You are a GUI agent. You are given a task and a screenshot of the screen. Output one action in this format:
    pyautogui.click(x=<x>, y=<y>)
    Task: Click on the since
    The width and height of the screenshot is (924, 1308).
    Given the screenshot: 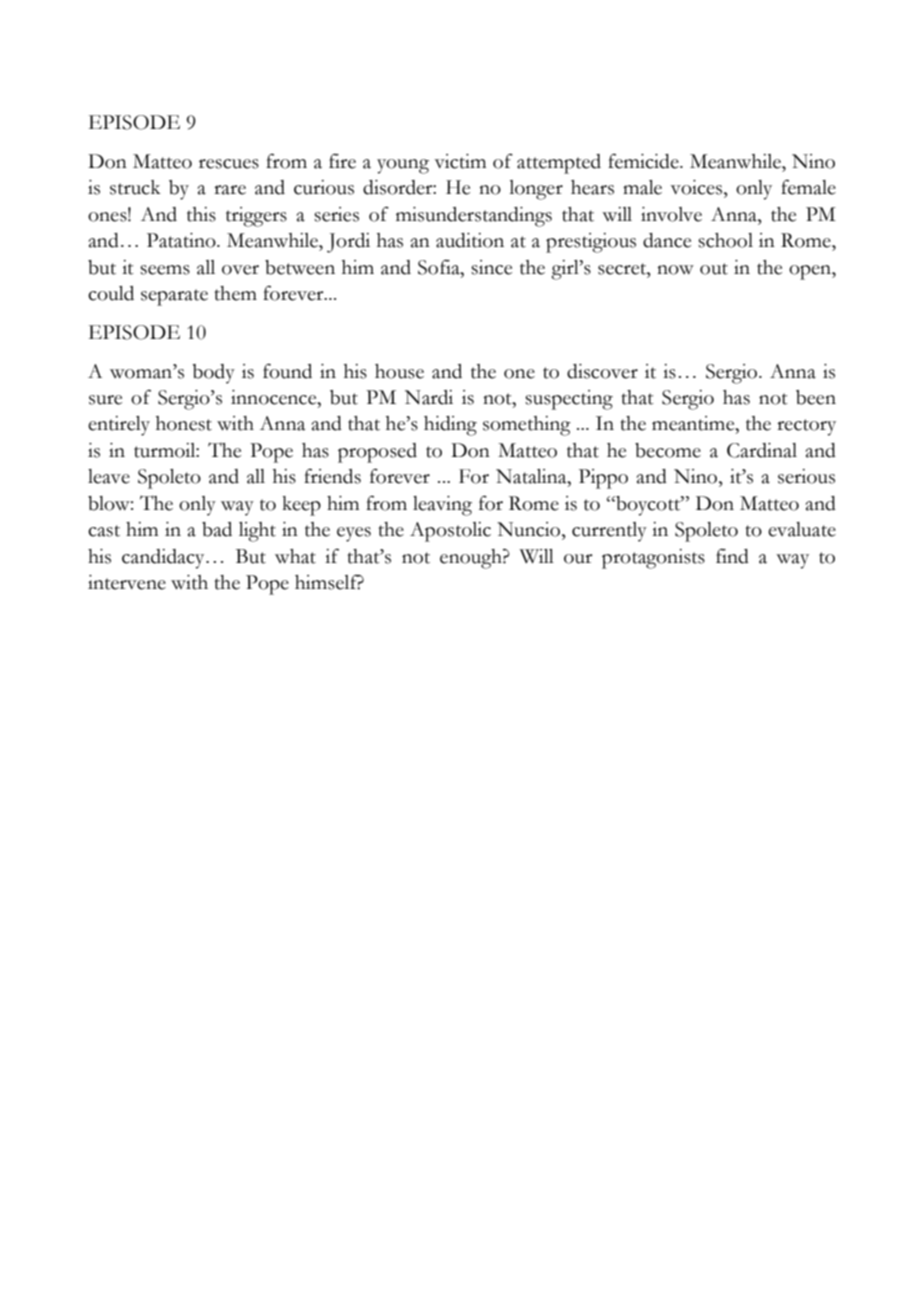 What is the action you would take?
    pyautogui.click(x=491, y=267)
